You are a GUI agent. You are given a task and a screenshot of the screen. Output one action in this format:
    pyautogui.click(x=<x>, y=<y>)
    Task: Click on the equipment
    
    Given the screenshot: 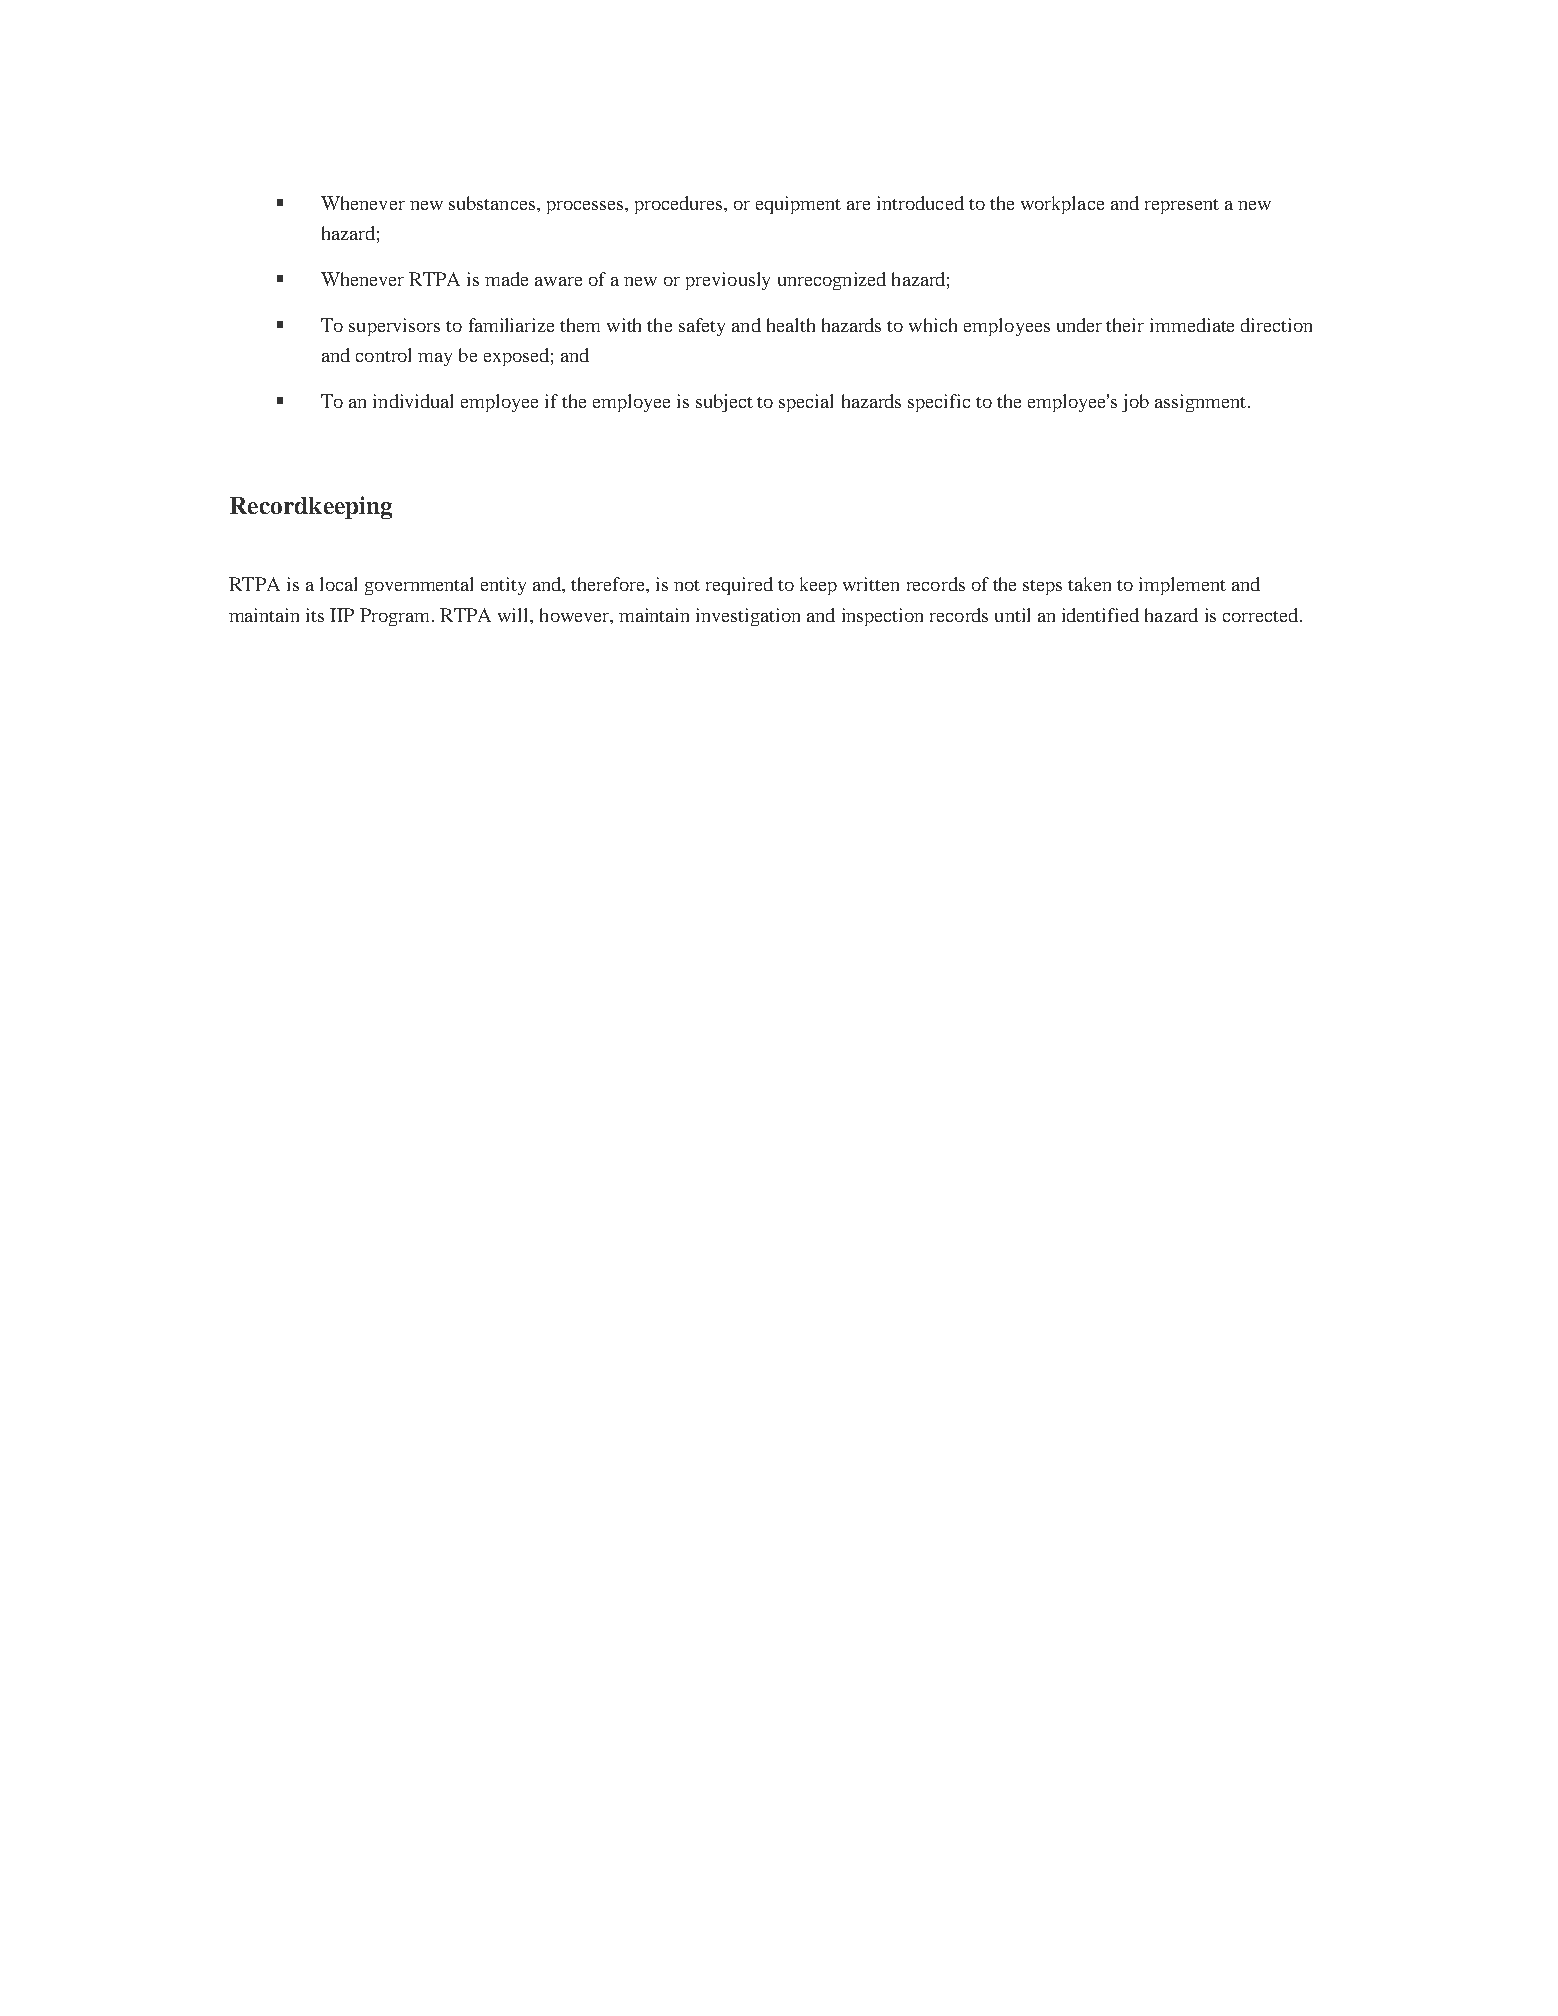 What is the action you would take?
    pyautogui.click(x=798, y=205)
